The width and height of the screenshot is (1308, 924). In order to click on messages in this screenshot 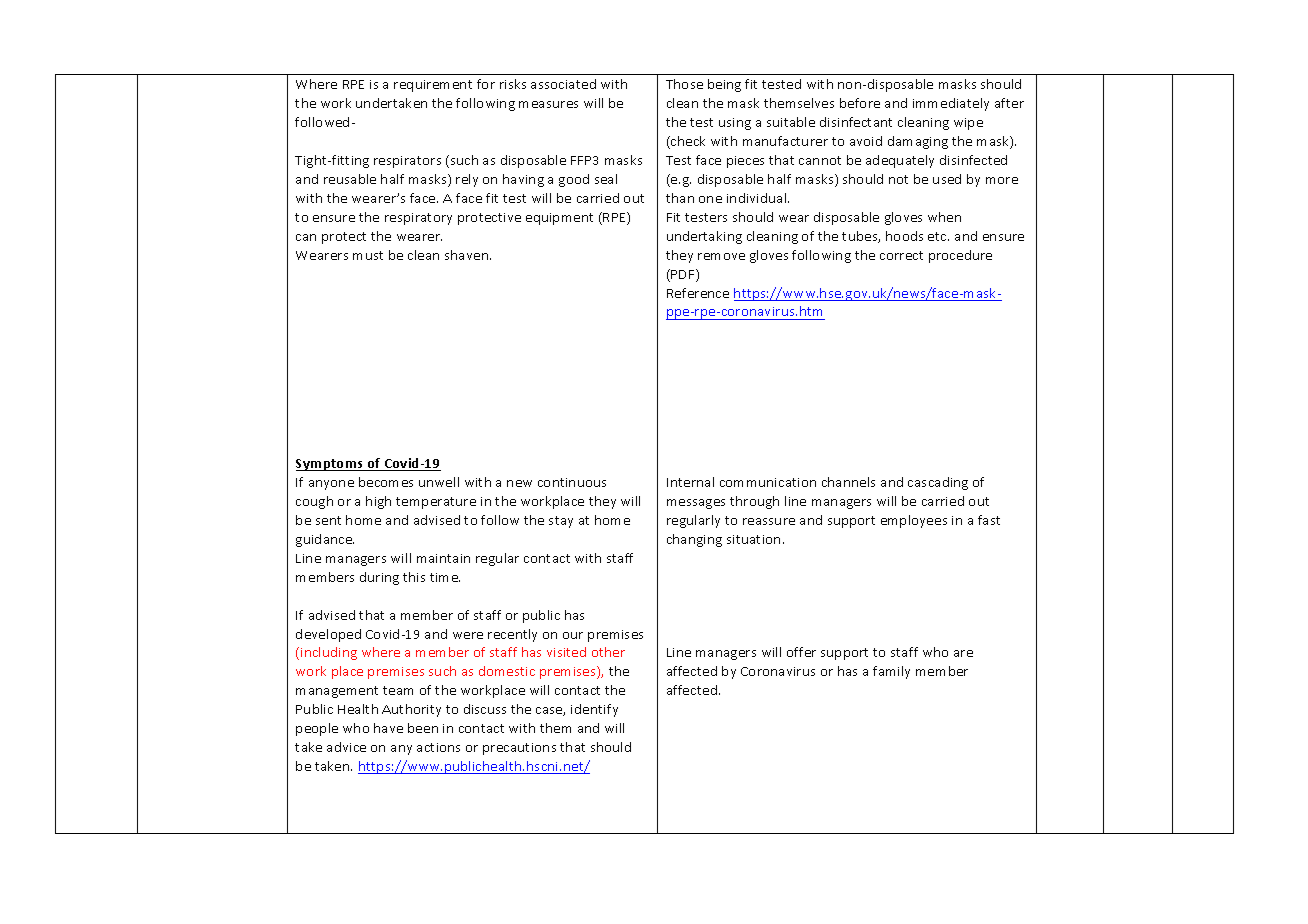, I will do `click(696, 504)`.
